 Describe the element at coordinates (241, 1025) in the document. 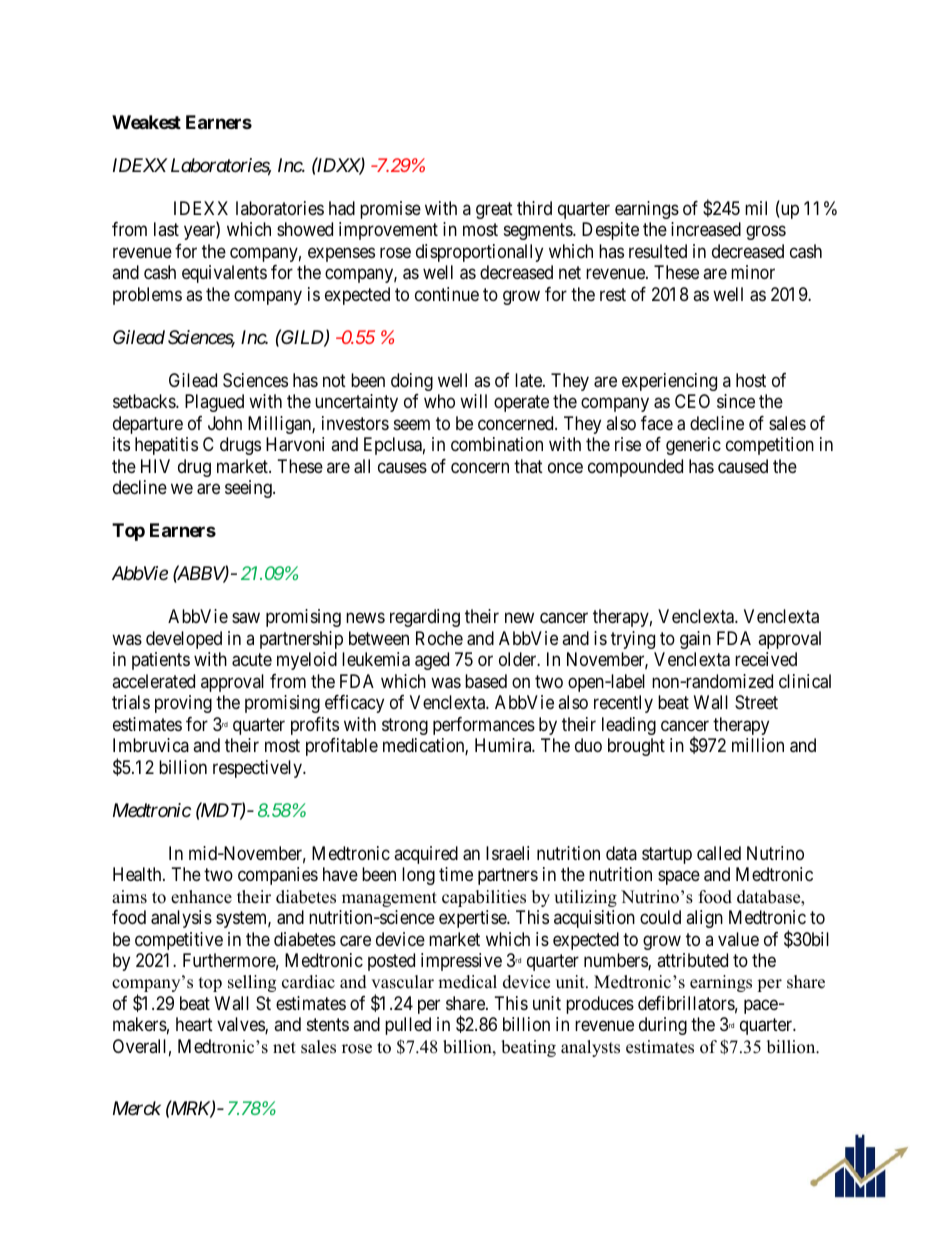

I see `valves` at that location.
